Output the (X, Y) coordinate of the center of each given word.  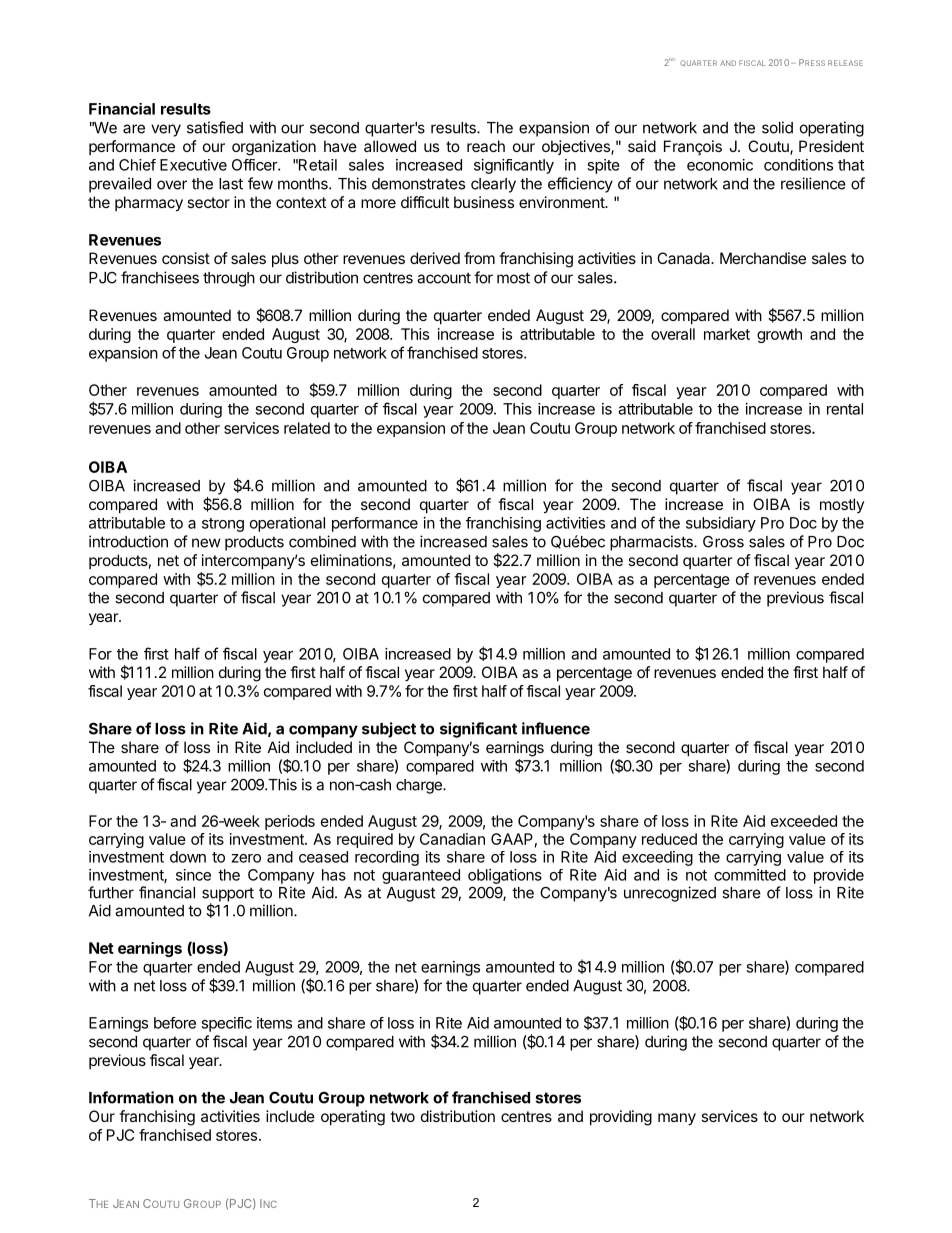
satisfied (215, 127)
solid (777, 127)
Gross (723, 542)
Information (131, 1097)
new (206, 543)
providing (621, 1118)
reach (486, 146)
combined (322, 541)
